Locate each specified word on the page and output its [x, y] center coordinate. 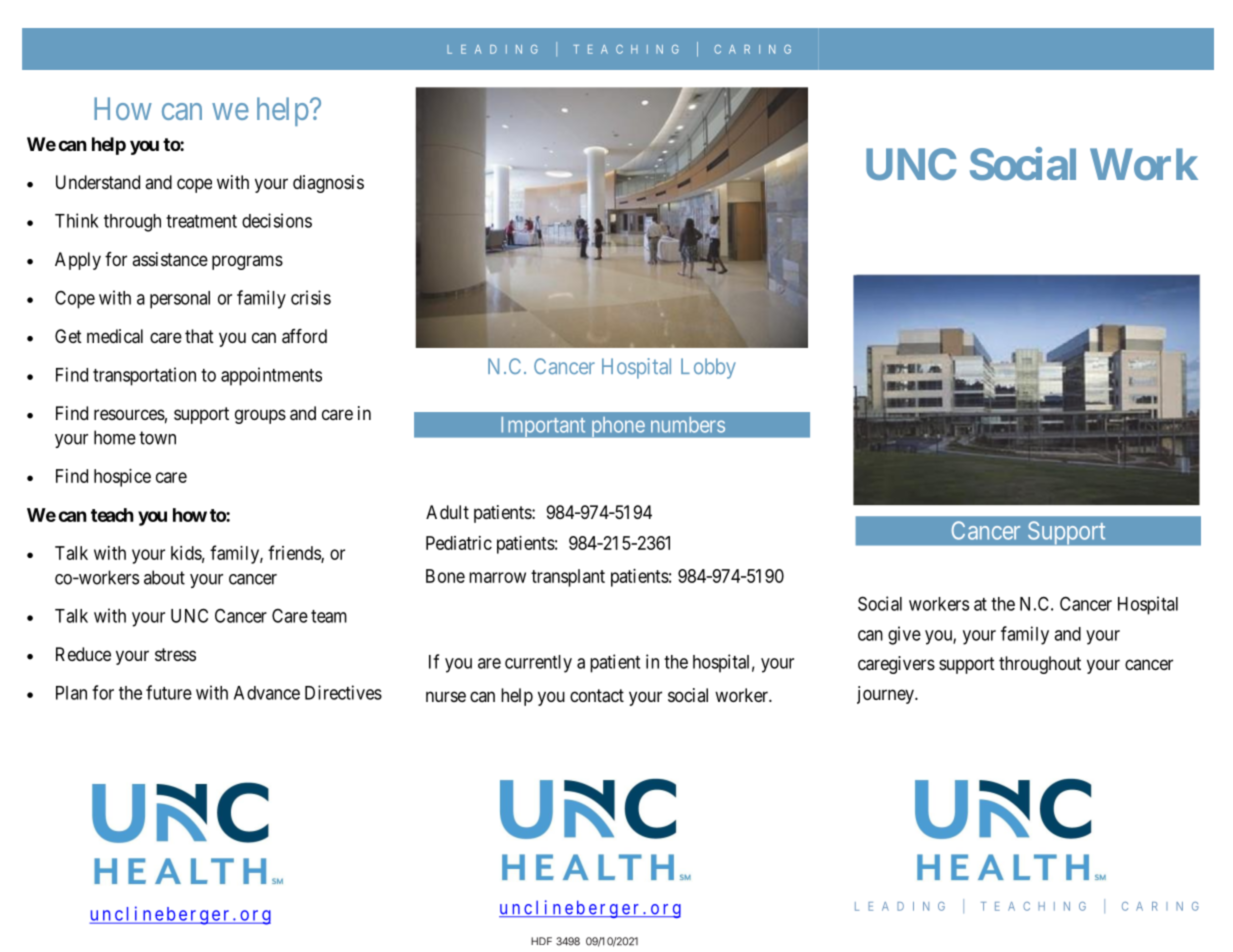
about [164, 577]
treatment [201, 221]
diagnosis [328, 184]
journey [886, 695]
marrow [497, 577]
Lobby [708, 368]
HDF [541, 941]
